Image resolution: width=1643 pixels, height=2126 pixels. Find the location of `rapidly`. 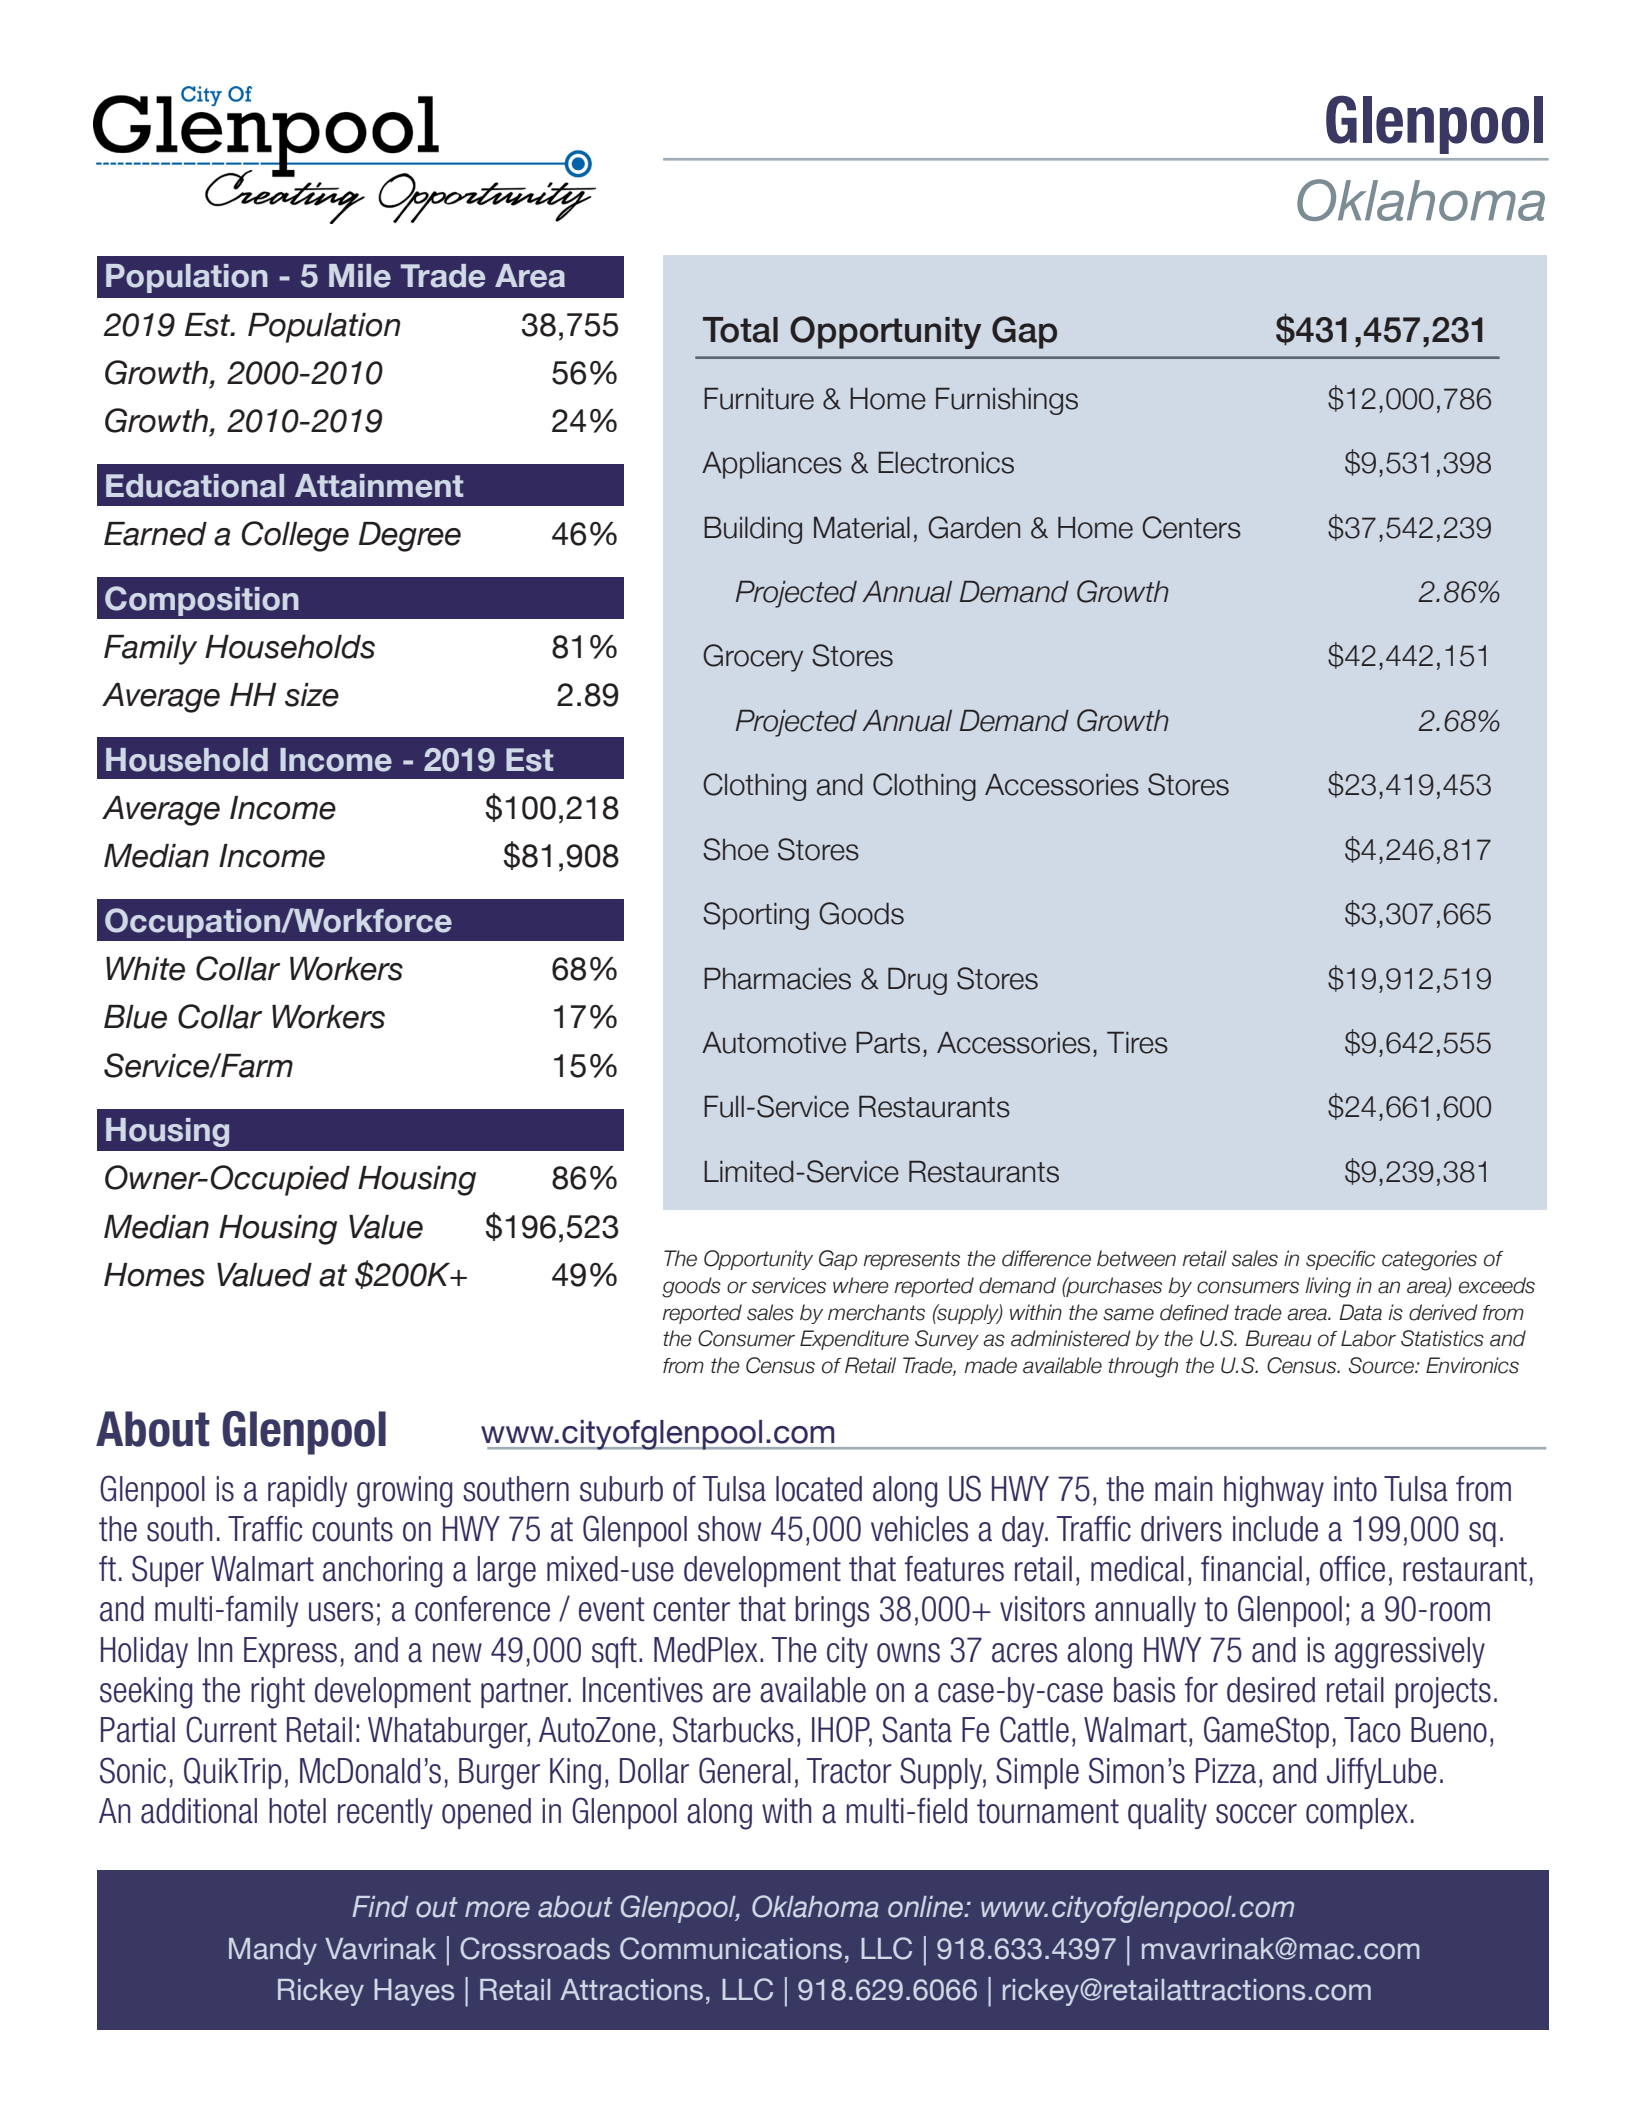

rapidly is located at coordinates (307, 1491).
